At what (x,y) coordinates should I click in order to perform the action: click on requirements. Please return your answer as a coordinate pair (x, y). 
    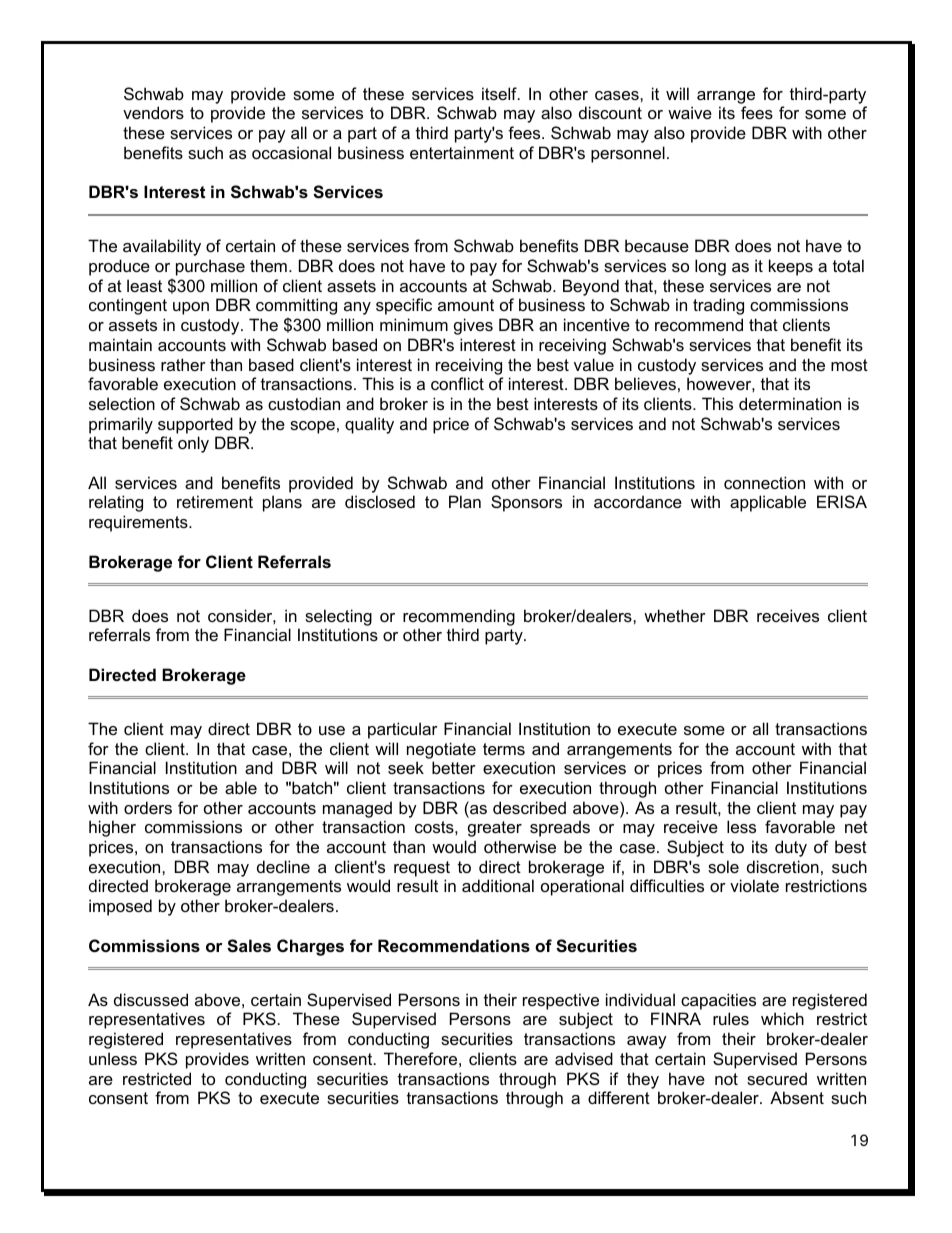
    Looking at the image, I should click on (139, 523).
